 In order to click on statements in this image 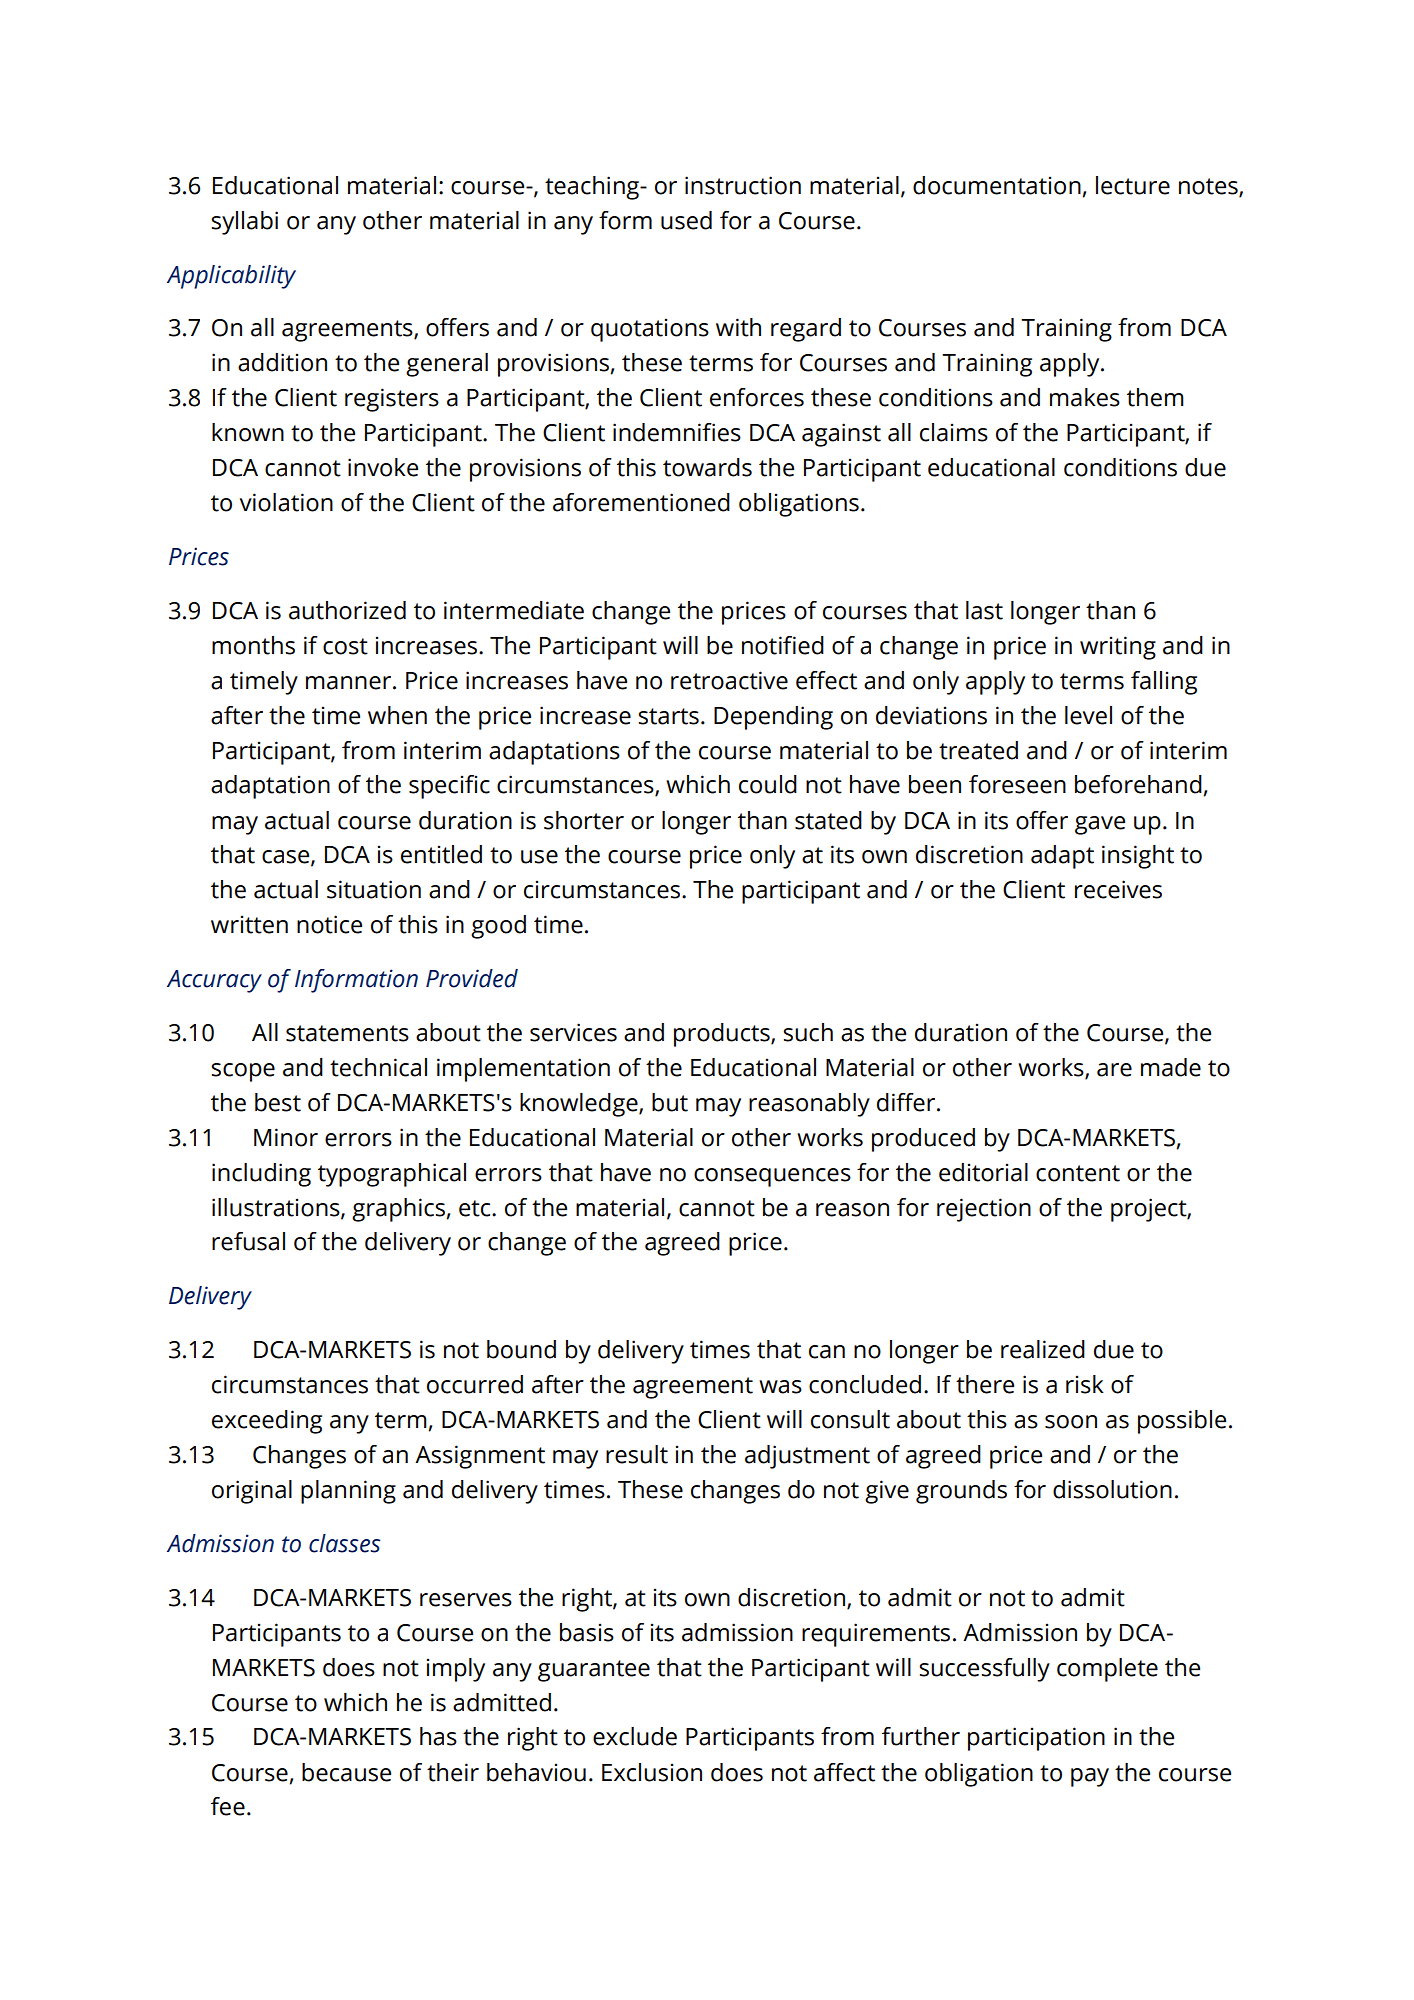, I will do `click(347, 1033)`.
